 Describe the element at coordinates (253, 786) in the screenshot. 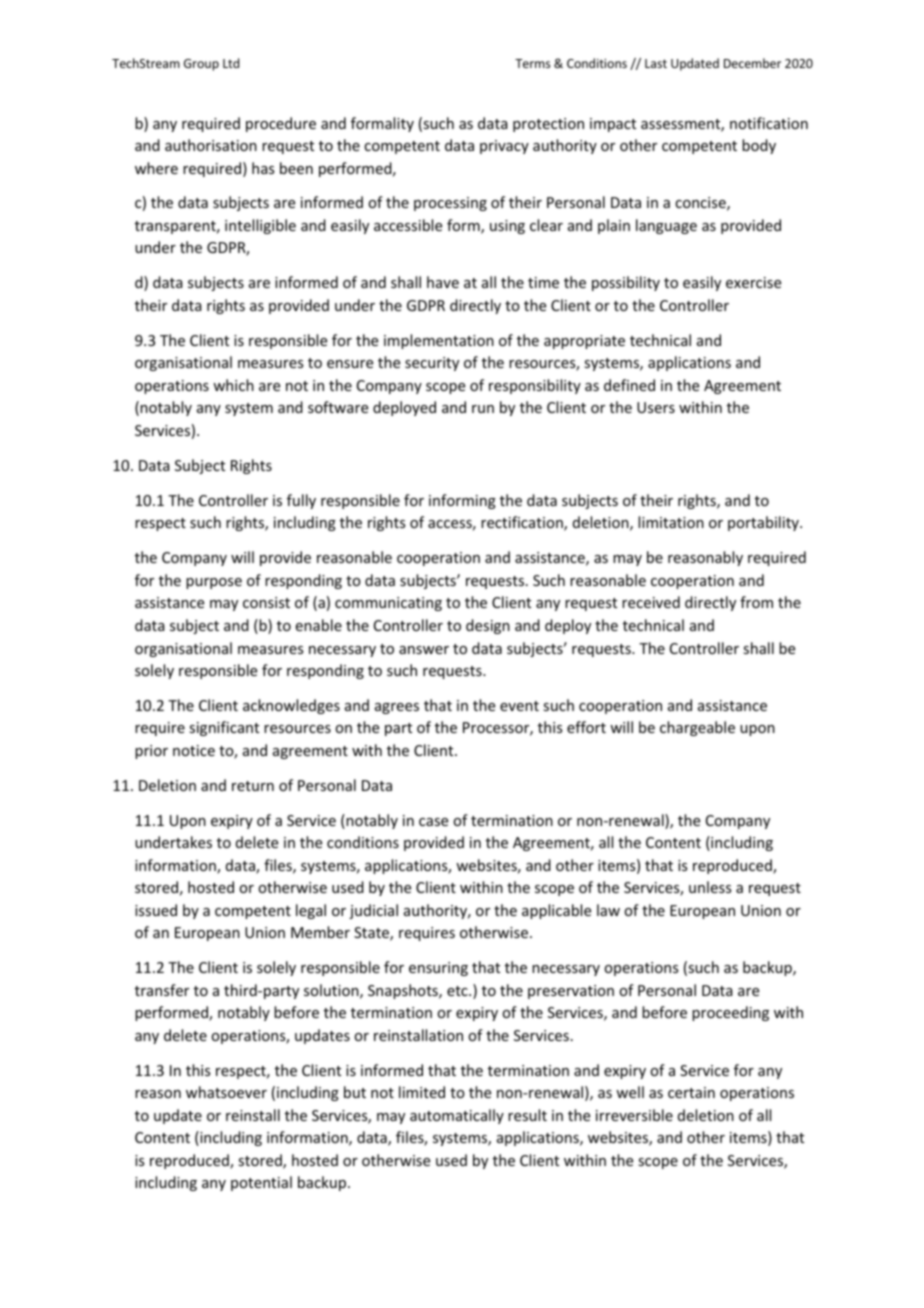

I see `return` at that location.
